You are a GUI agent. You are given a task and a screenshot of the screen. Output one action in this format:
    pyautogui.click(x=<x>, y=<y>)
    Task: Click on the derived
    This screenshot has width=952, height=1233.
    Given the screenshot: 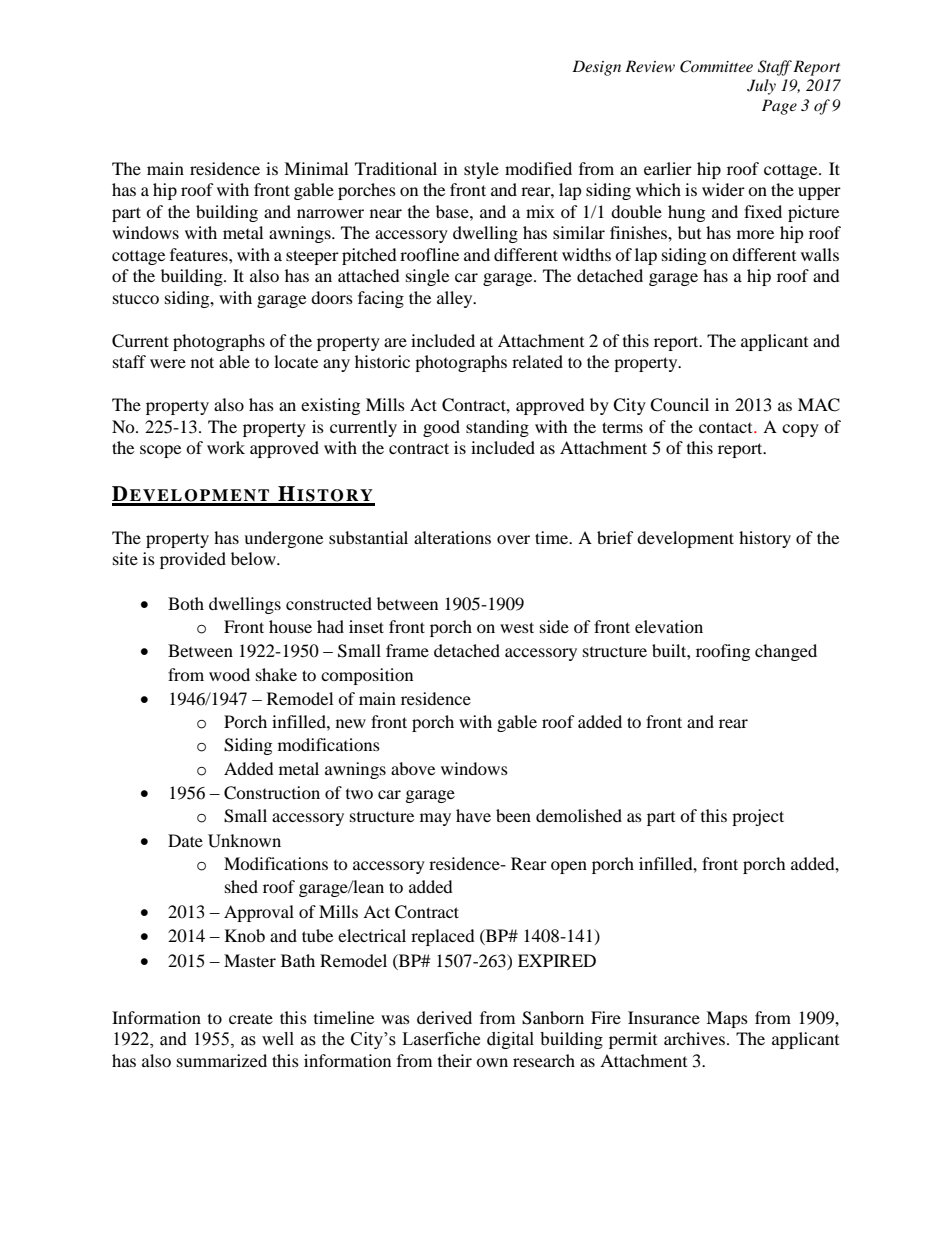 What is the action you would take?
    pyautogui.click(x=444, y=1017)
